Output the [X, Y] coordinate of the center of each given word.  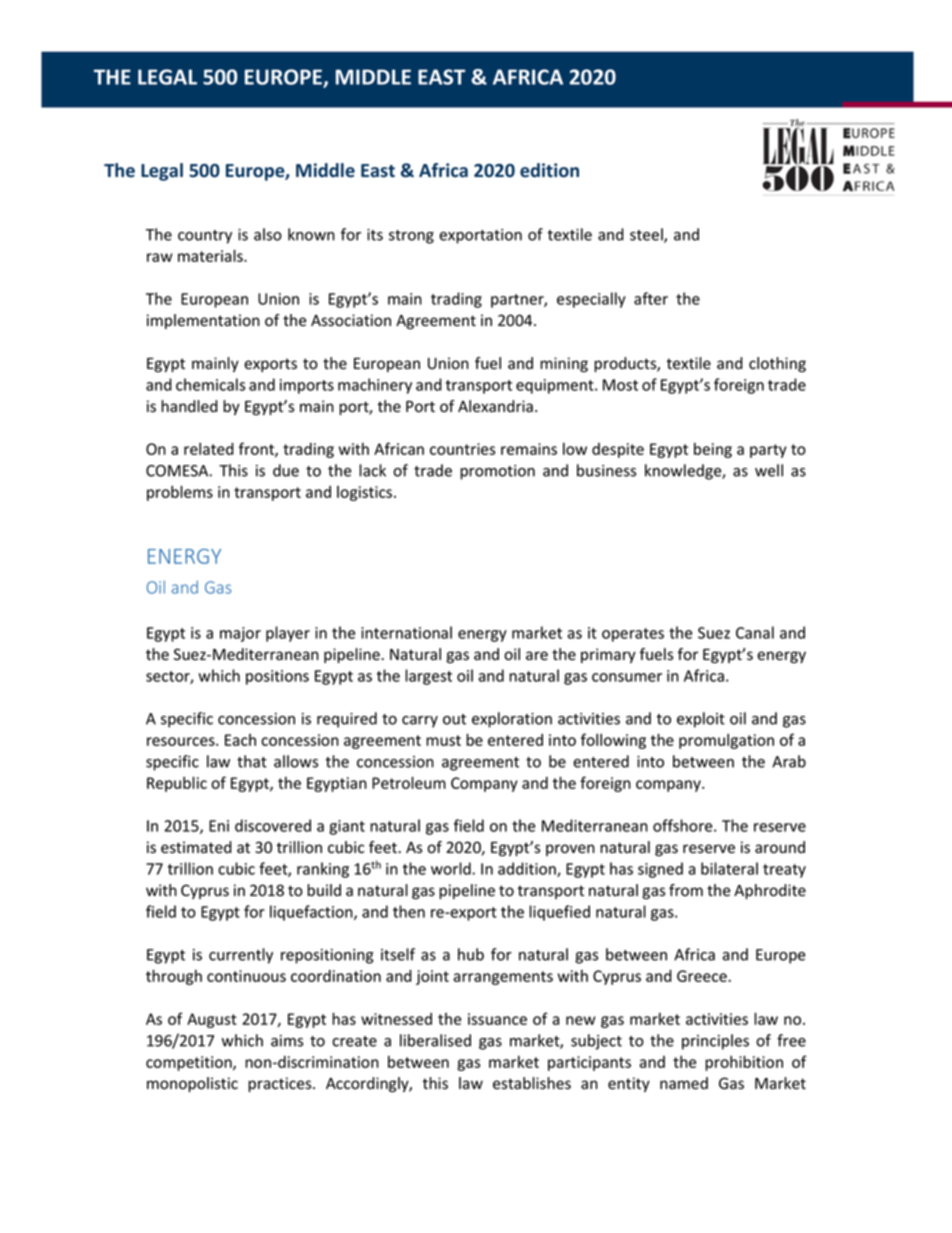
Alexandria [495, 406]
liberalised [435, 1040]
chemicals [210, 384]
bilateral [729, 868]
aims [287, 1041]
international [406, 632]
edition [549, 170]
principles [715, 1042]
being [713, 450]
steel [647, 235]
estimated [196, 847]
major [240, 634]
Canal [755, 632]
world [452, 868]
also [268, 234]
